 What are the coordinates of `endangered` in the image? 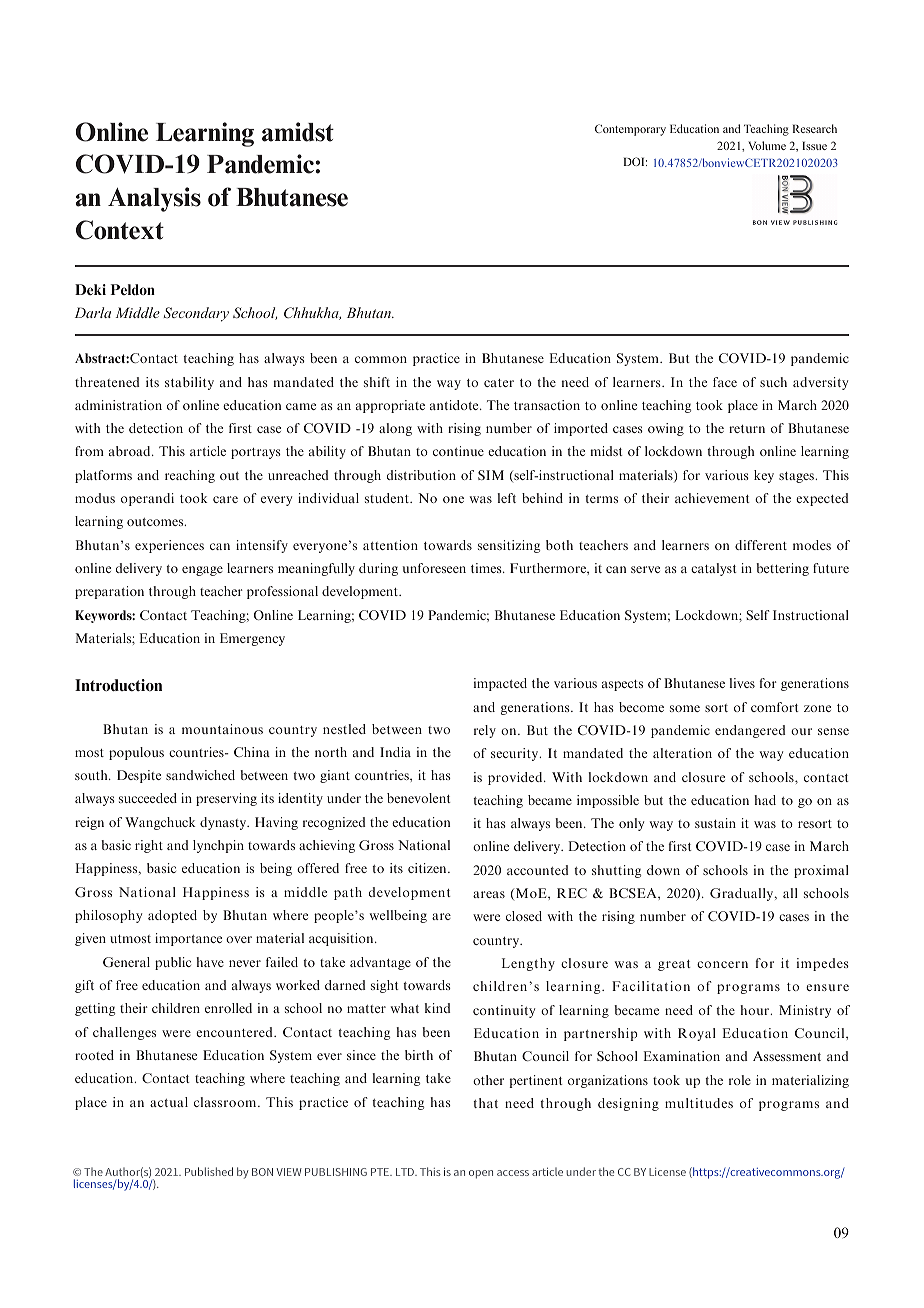 It's located at (750, 731).
